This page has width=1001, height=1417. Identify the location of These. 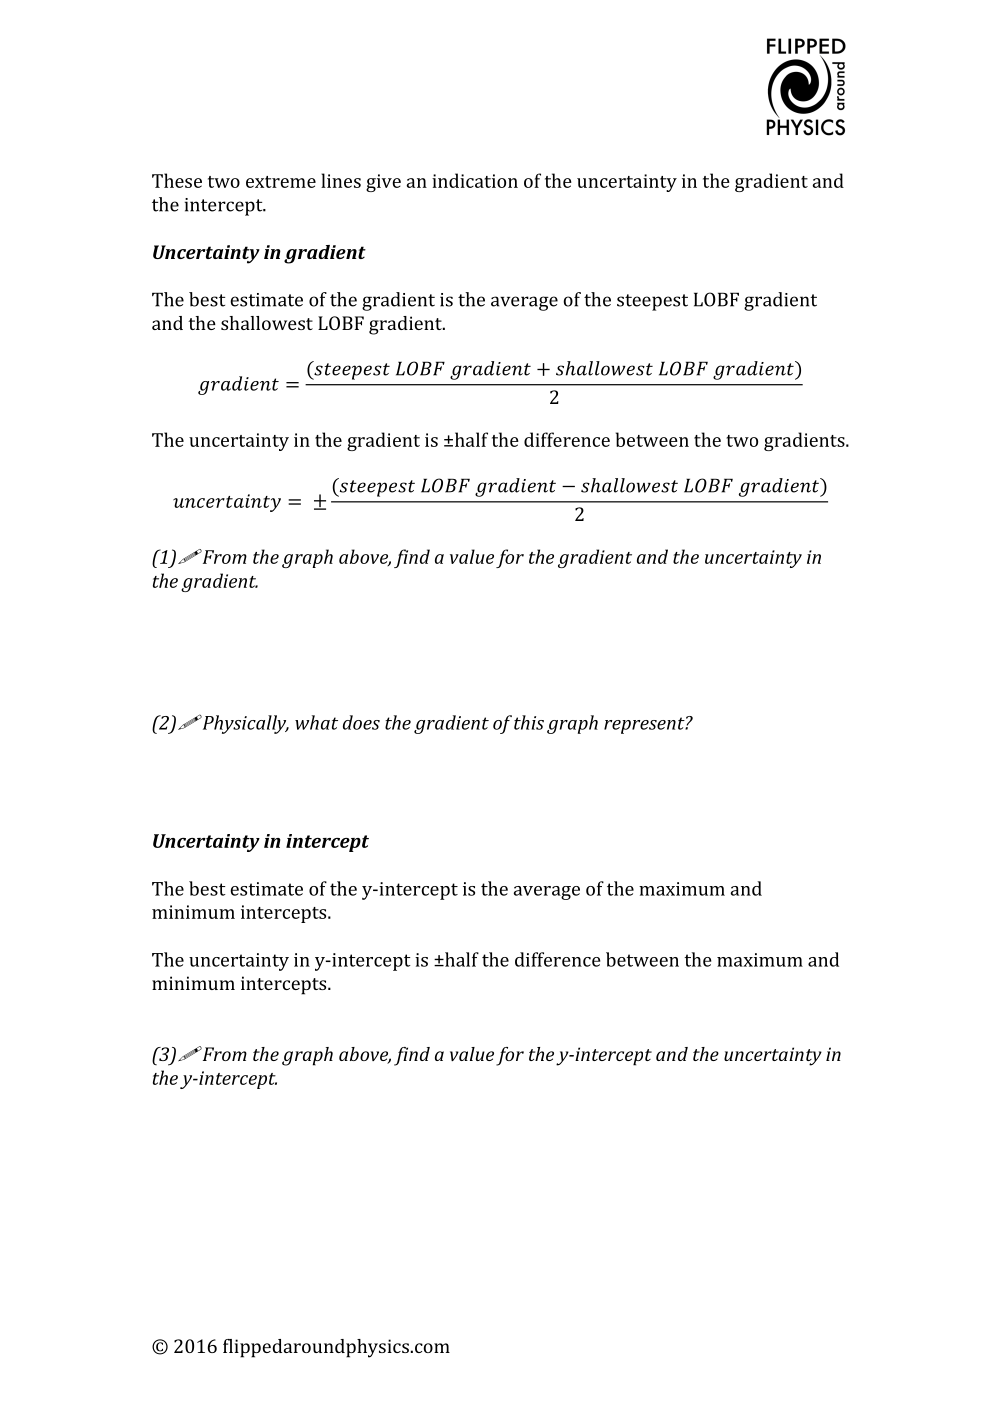
(177, 180).
